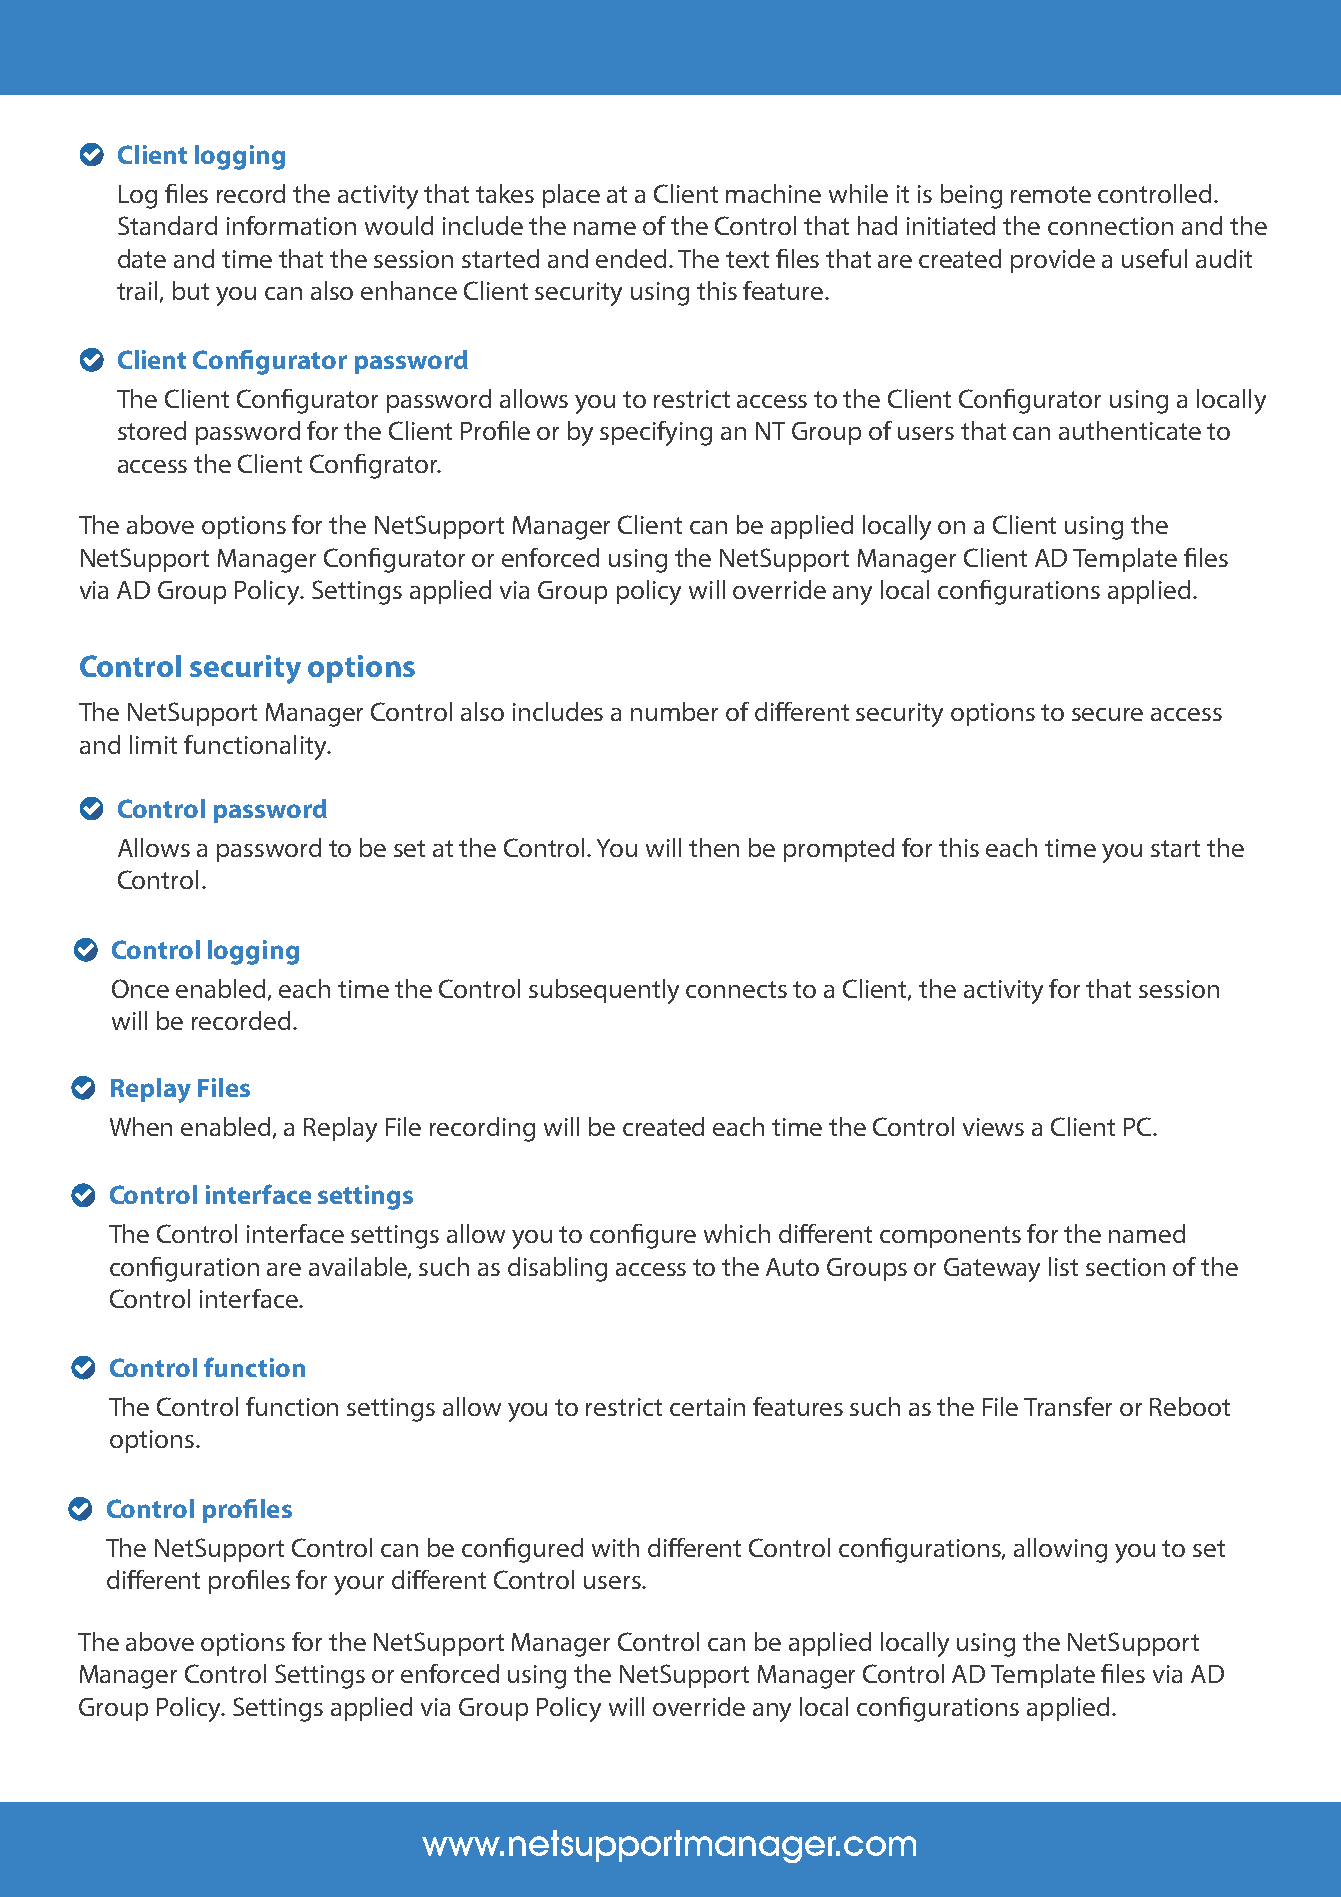 This screenshot has width=1341, height=1897. Describe the element at coordinates (359, 1585) in the screenshot. I see `your` at that location.
